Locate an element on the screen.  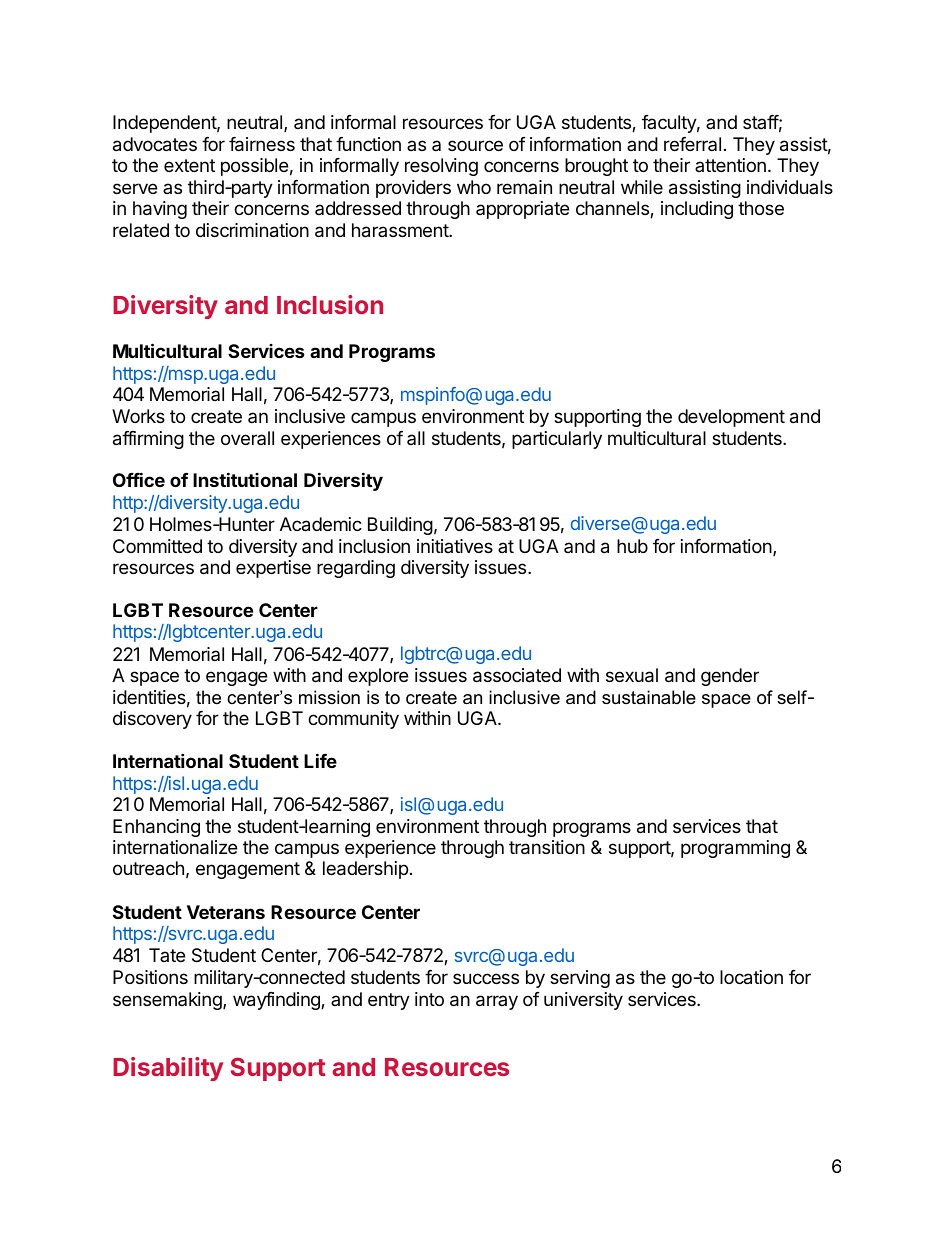
particularly is located at coordinates (557, 440).
